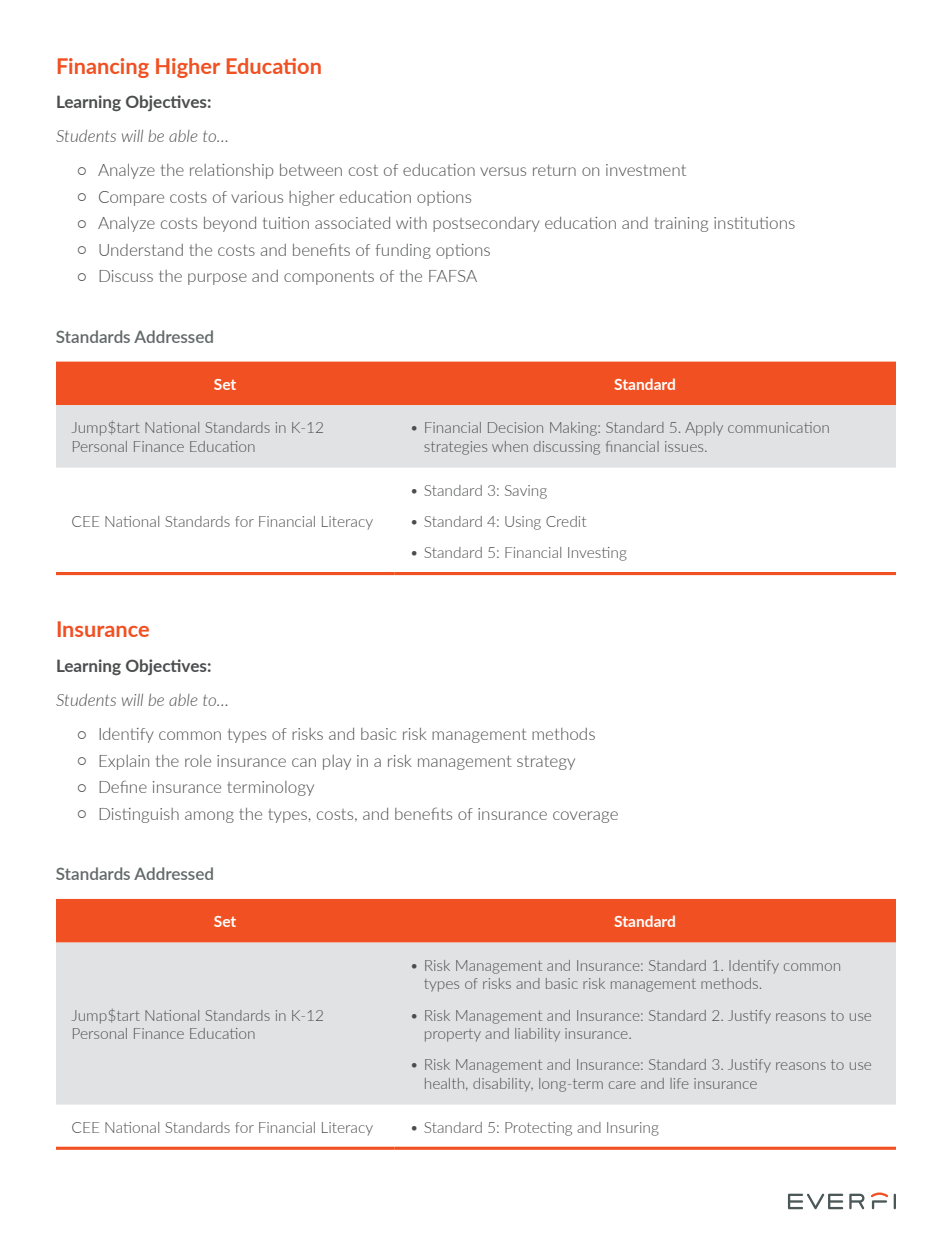 The image size is (952, 1233). Describe the element at coordinates (597, 554) in the screenshot. I see `Investing` at that location.
